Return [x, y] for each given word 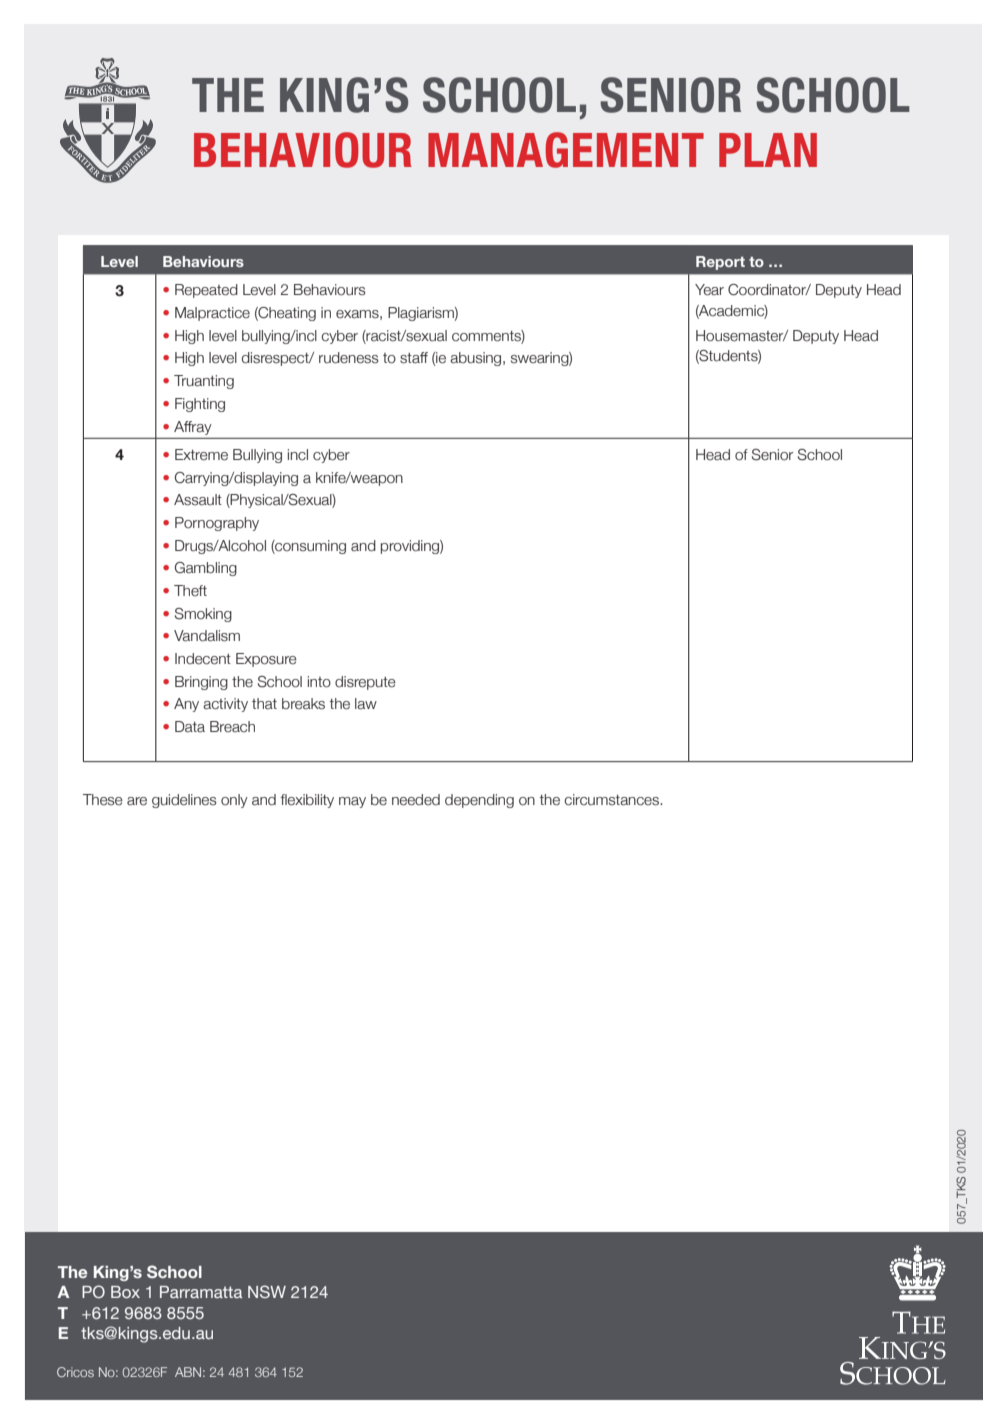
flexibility [307, 801]
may [352, 802]
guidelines [184, 801]
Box [125, 1292]
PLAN [768, 150]
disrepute [365, 683]
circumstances [613, 800]
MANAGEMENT [566, 150]
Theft [190, 591]
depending [479, 801]
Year [709, 290]
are [137, 801]
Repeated [206, 291]
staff [414, 358]
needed [416, 800]
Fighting [200, 405]
